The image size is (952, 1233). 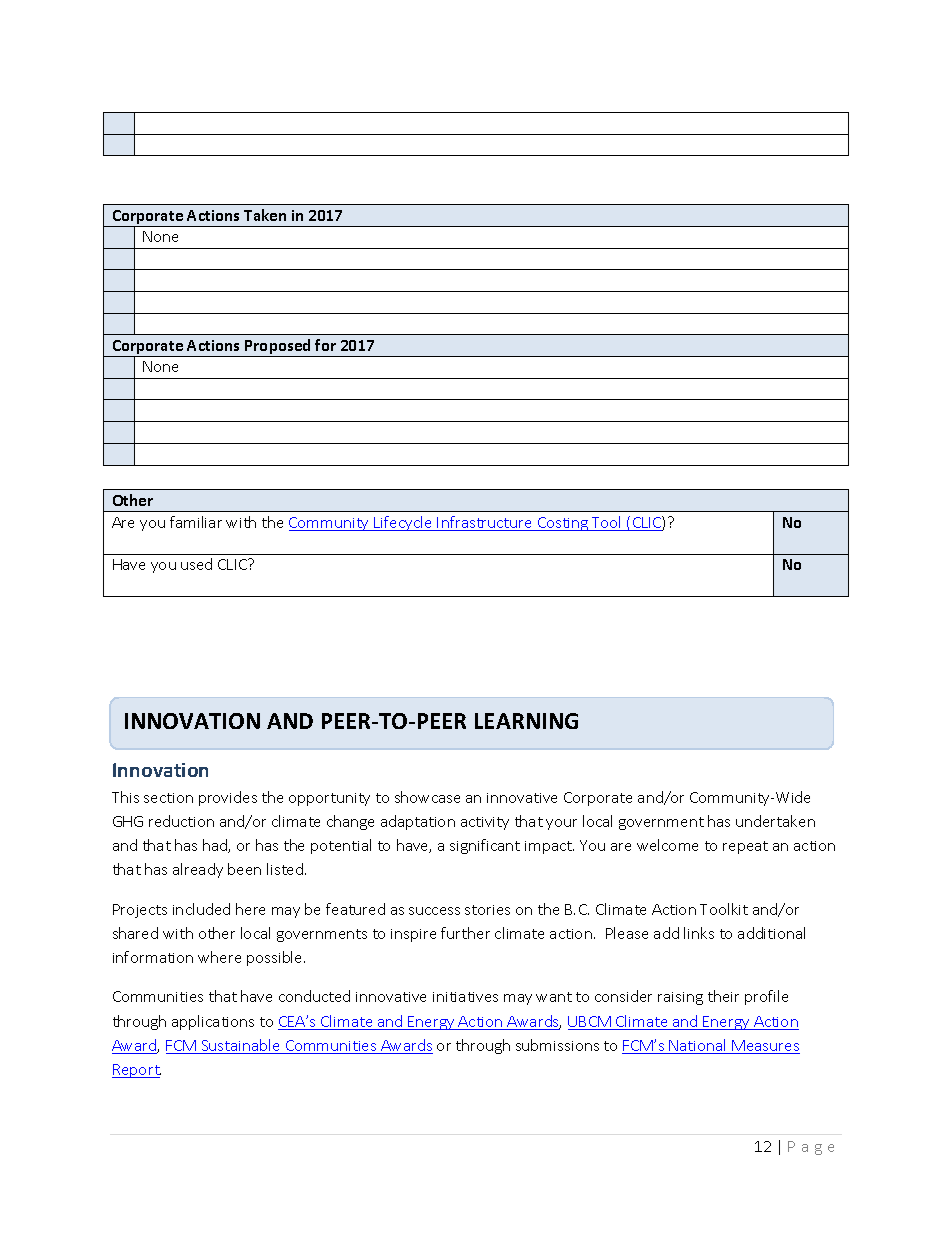 What do you see at coordinates (526, 721) in the screenshot?
I see `LEARNING` at bounding box center [526, 721].
